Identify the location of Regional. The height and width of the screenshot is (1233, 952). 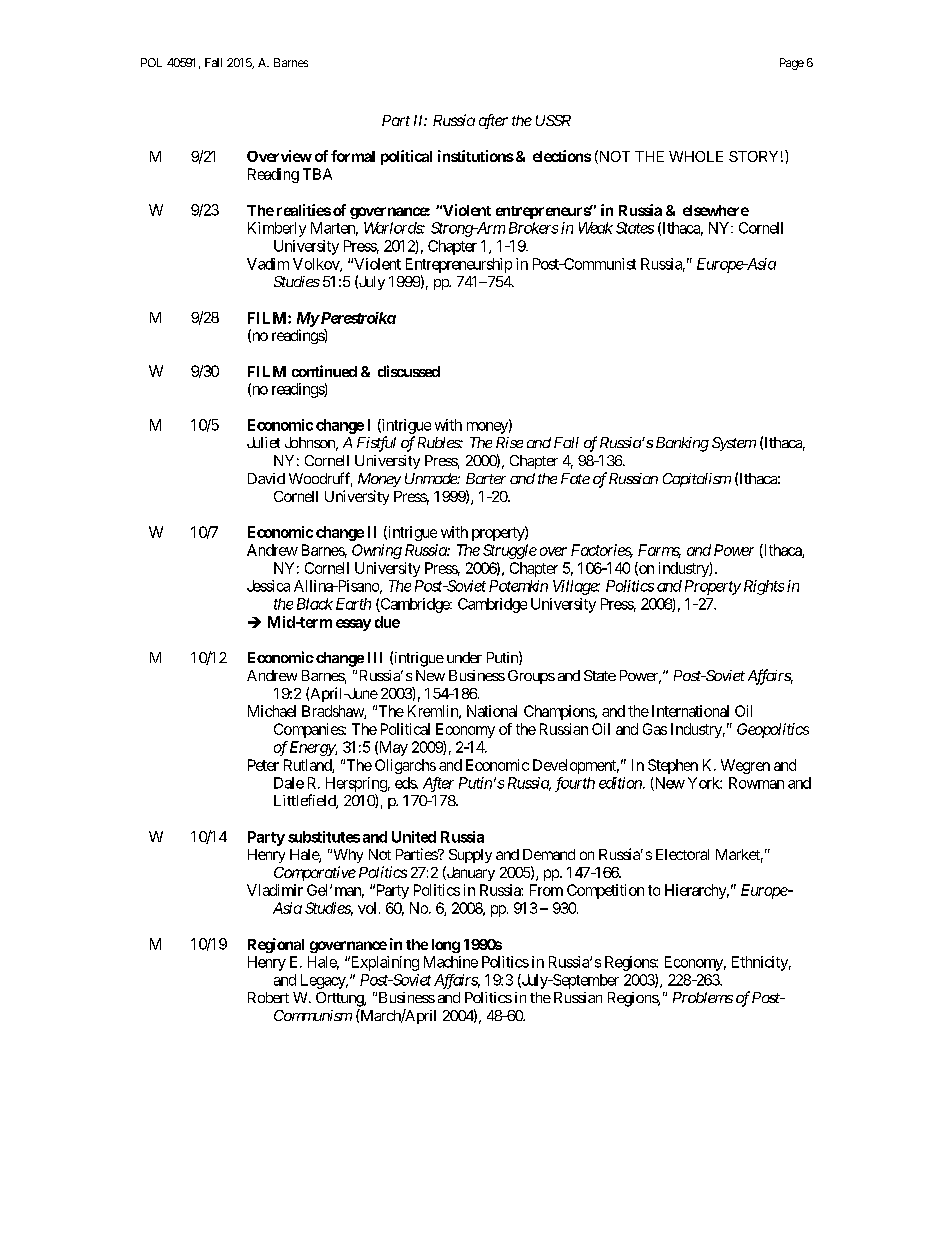
(276, 945).
